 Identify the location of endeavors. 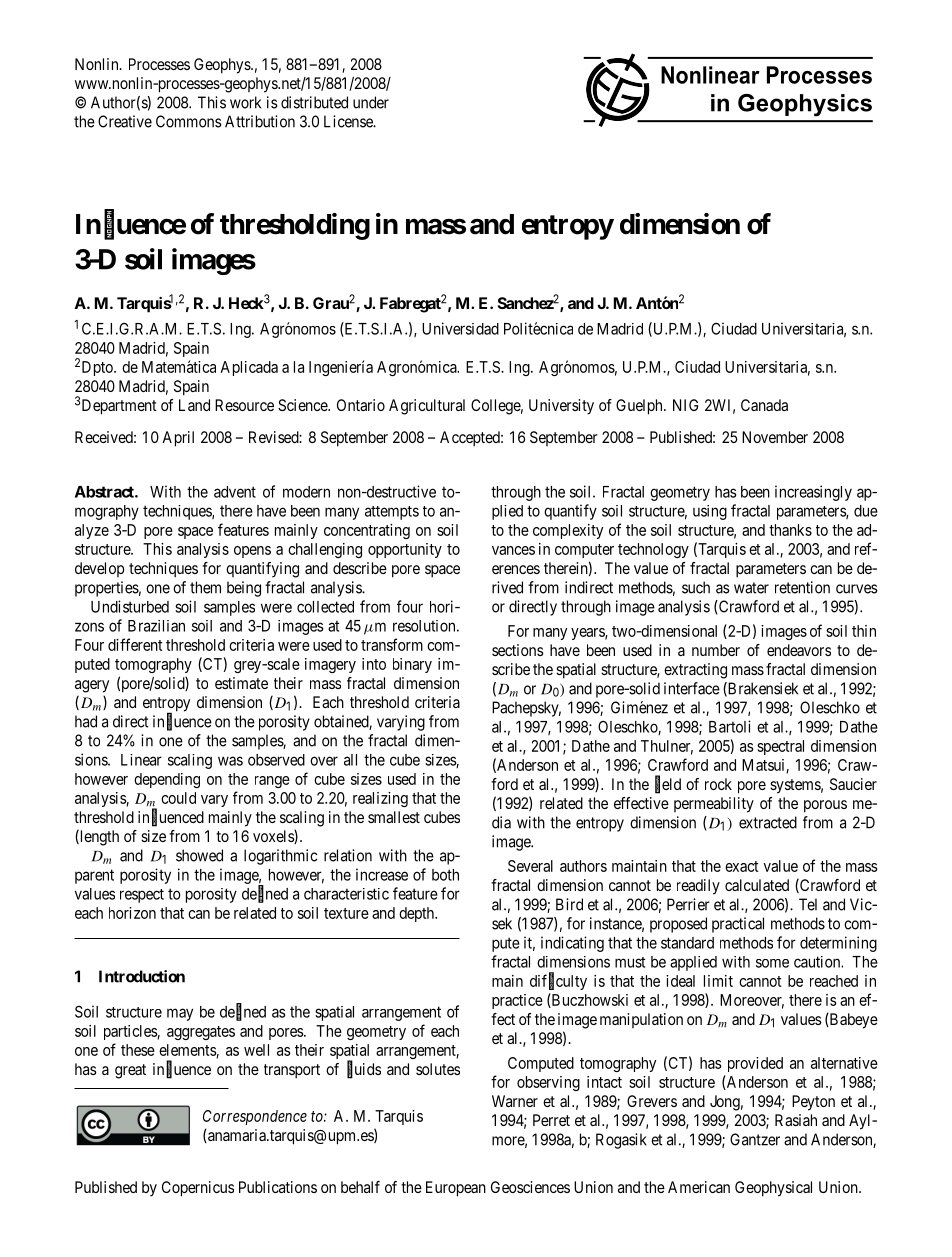
(799, 650).
